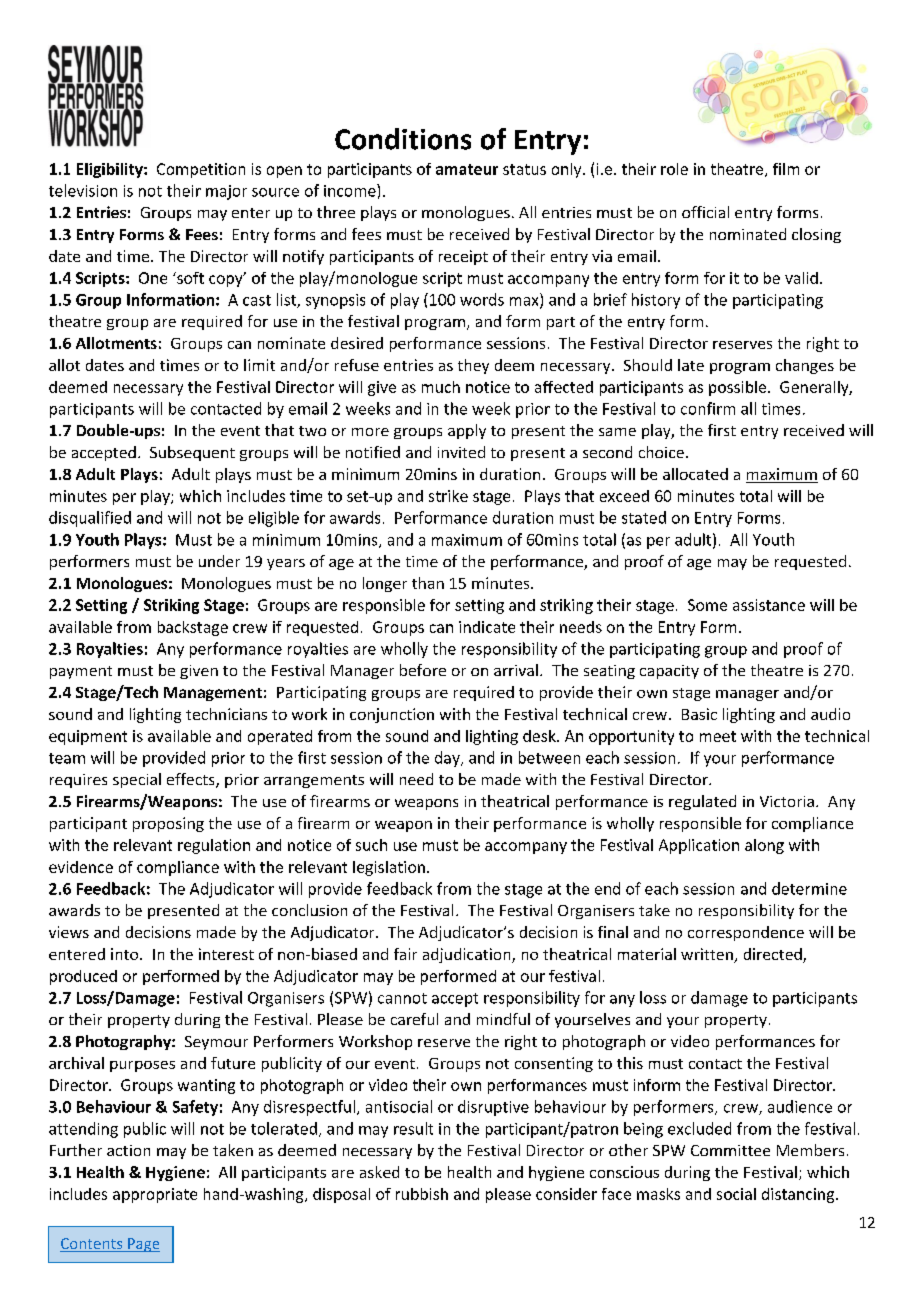 The height and width of the screenshot is (1308, 924). What do you see at coordinates (213, 694) in the screenshot?
I see `Management` at bounding box center [213, 694].
